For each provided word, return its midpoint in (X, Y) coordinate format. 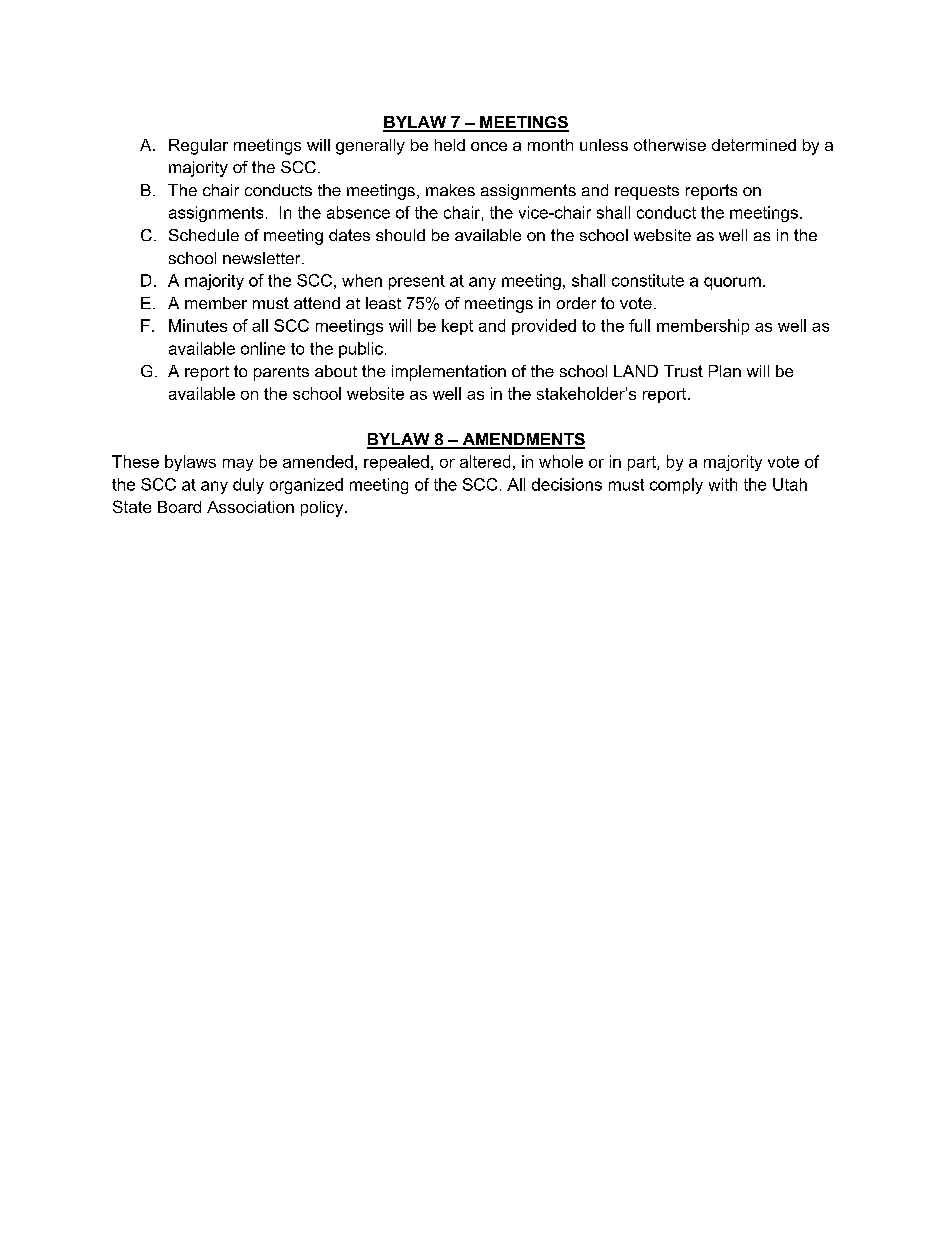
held (450, 145)
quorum (732, 283)
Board (179, 507)
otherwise (670, 145)
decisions (567, 484)
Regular (198, 147)
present (417, 282)
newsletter (263, 258)
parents (281, 373)
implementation (449, 373)
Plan (725, 371)
